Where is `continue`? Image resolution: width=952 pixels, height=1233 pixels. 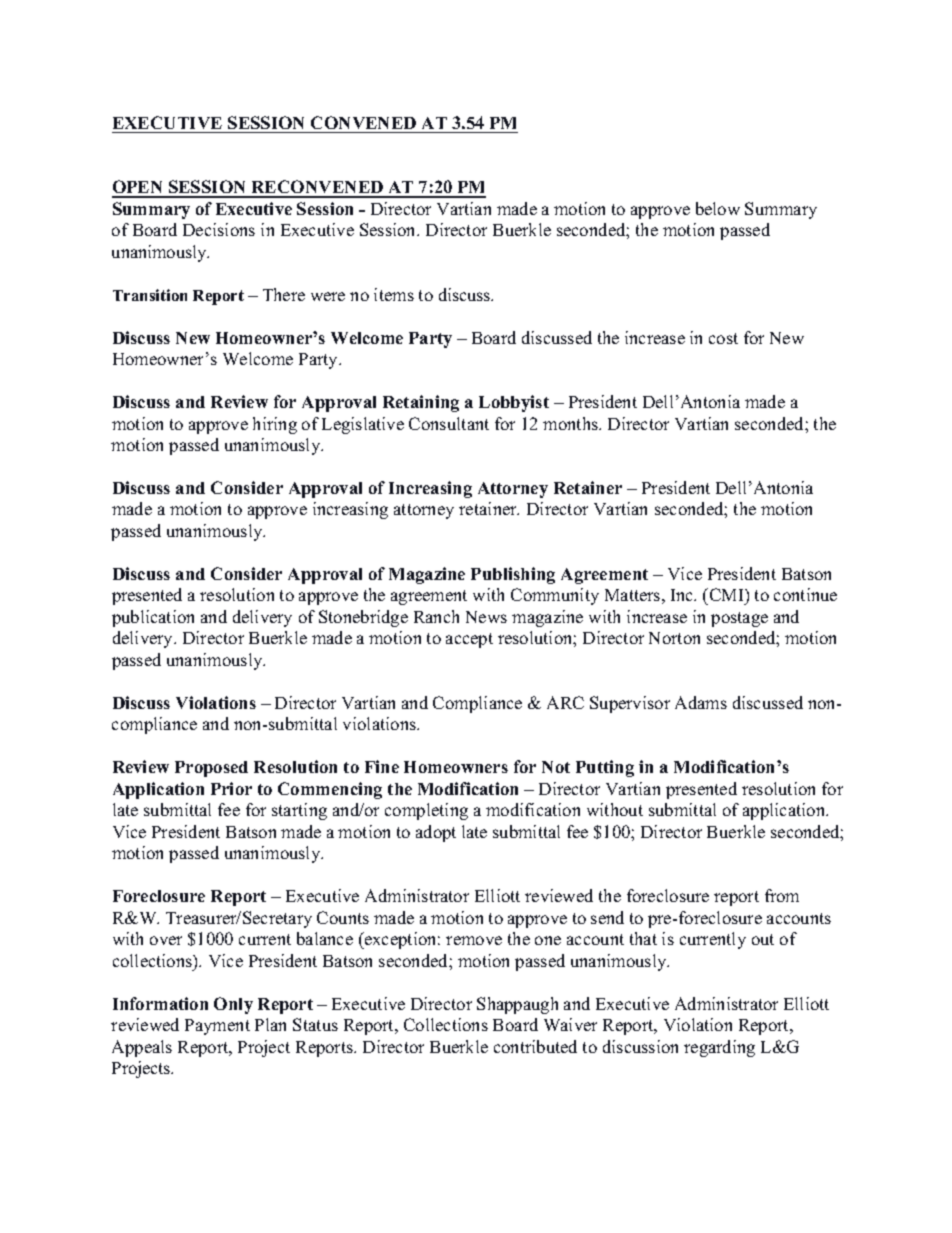 continue is located at coordinates (805, 594).
